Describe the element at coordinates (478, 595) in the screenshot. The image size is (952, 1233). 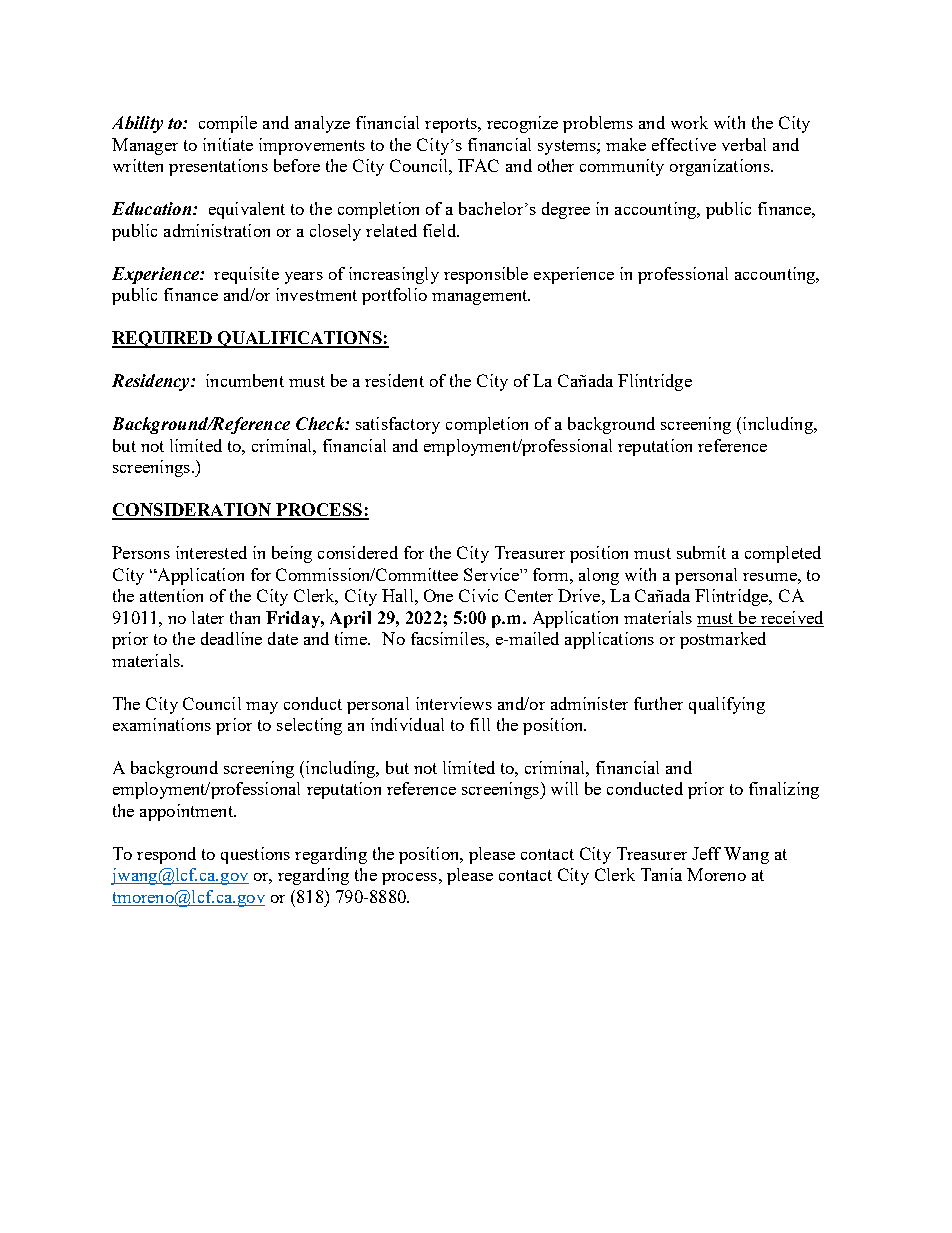
I see `Civic` at that location.
